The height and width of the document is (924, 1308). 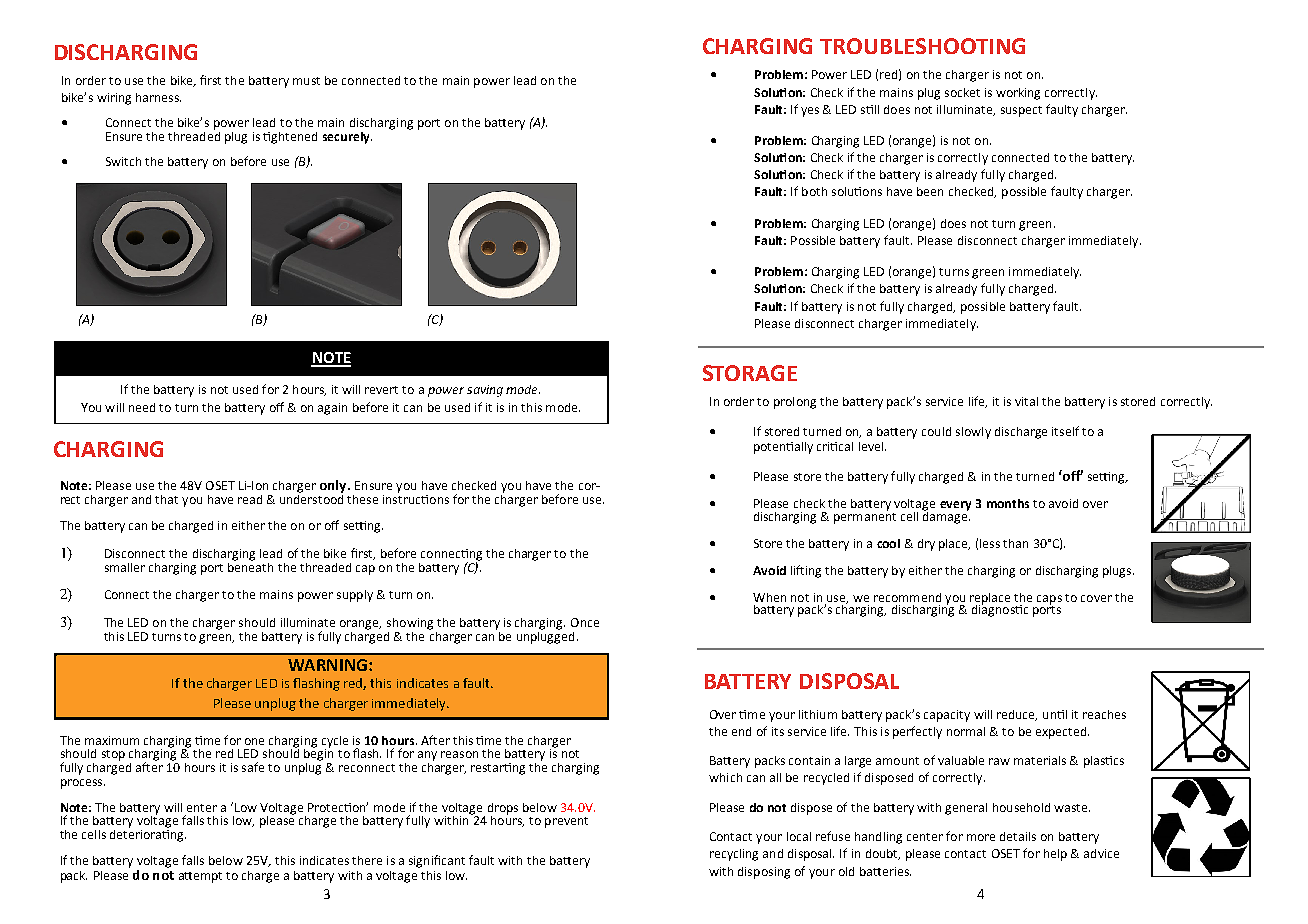 What do you see at coordinates (962, 92) in the document?
I see `socket` at bounding box center [962, 92].
